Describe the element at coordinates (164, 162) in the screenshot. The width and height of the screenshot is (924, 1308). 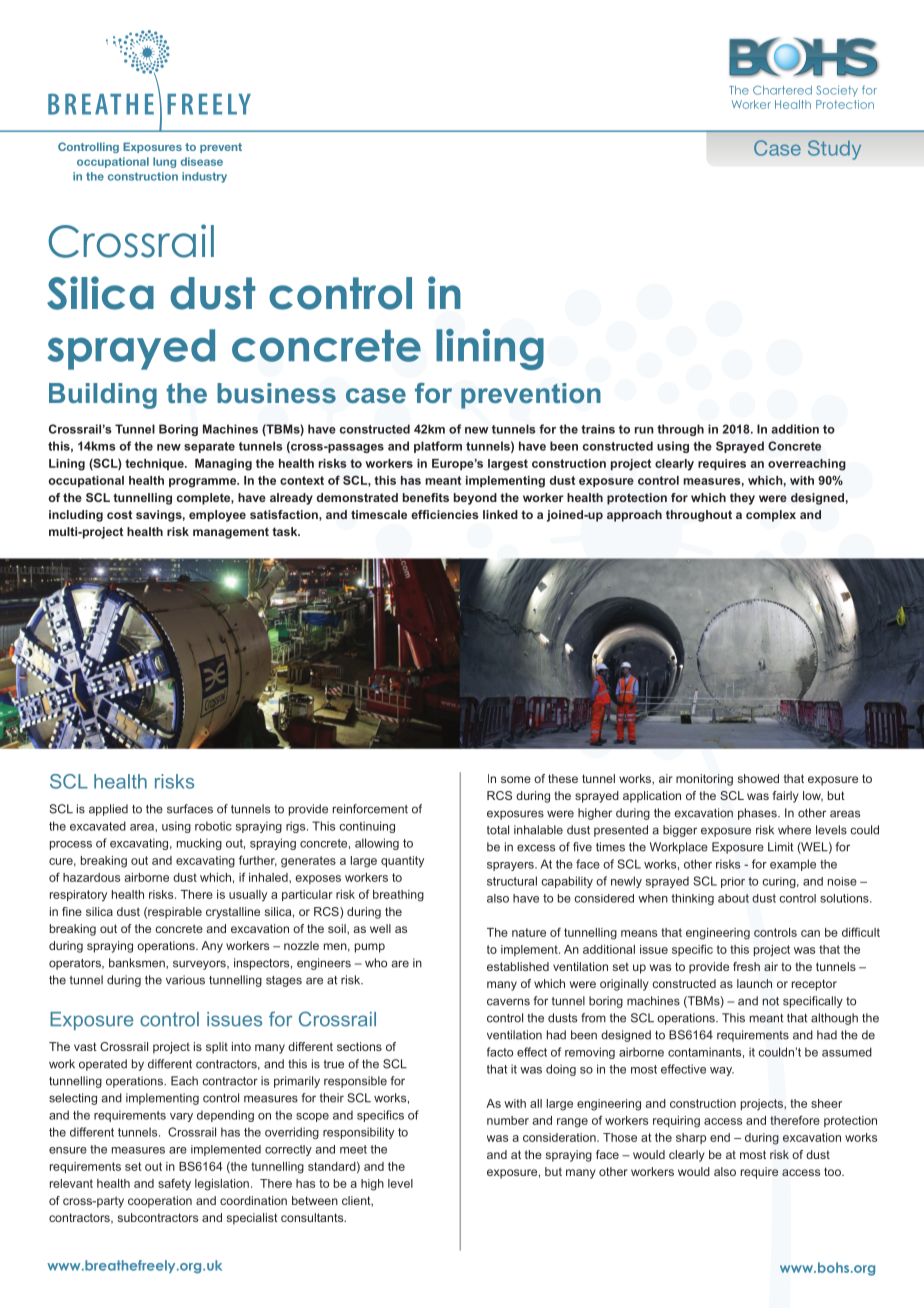
I see `lung` at that location.
